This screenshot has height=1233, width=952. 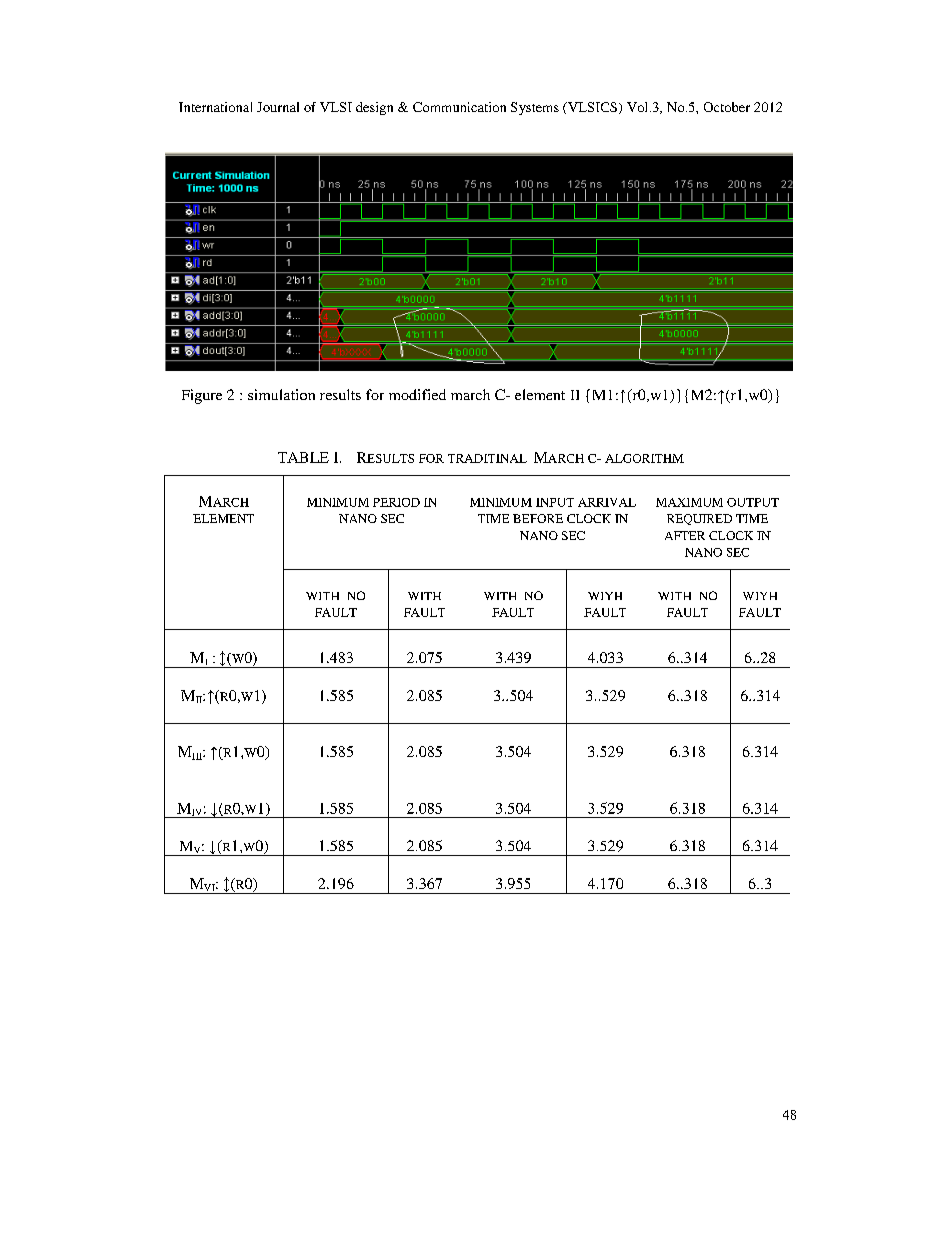 What do you see at coordinates (689, 502) in the screenshot?
I see `MAXIMUM` at bounding box center [689, 502].
